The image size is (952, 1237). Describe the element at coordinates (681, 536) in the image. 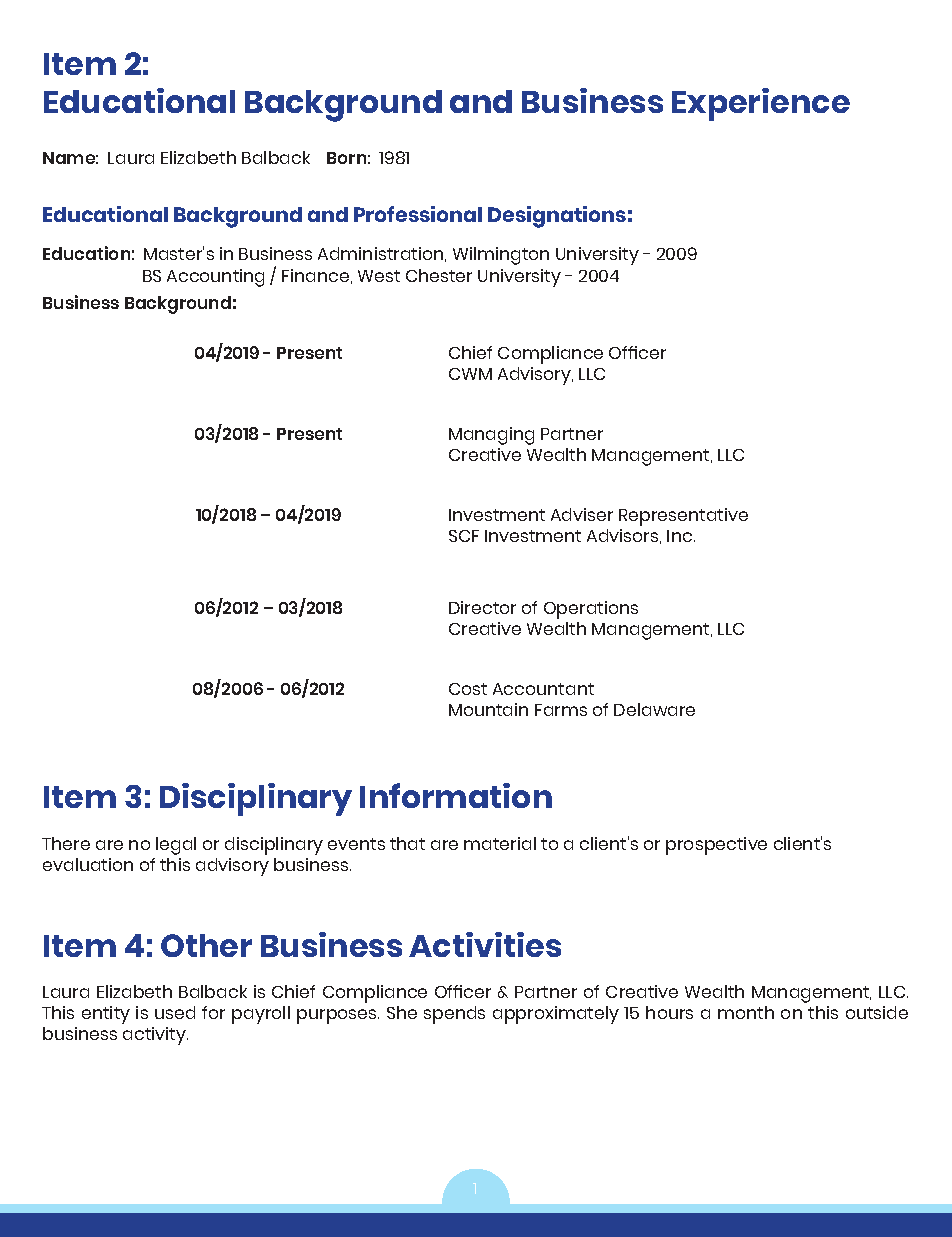

I see `Inc` at that location.
